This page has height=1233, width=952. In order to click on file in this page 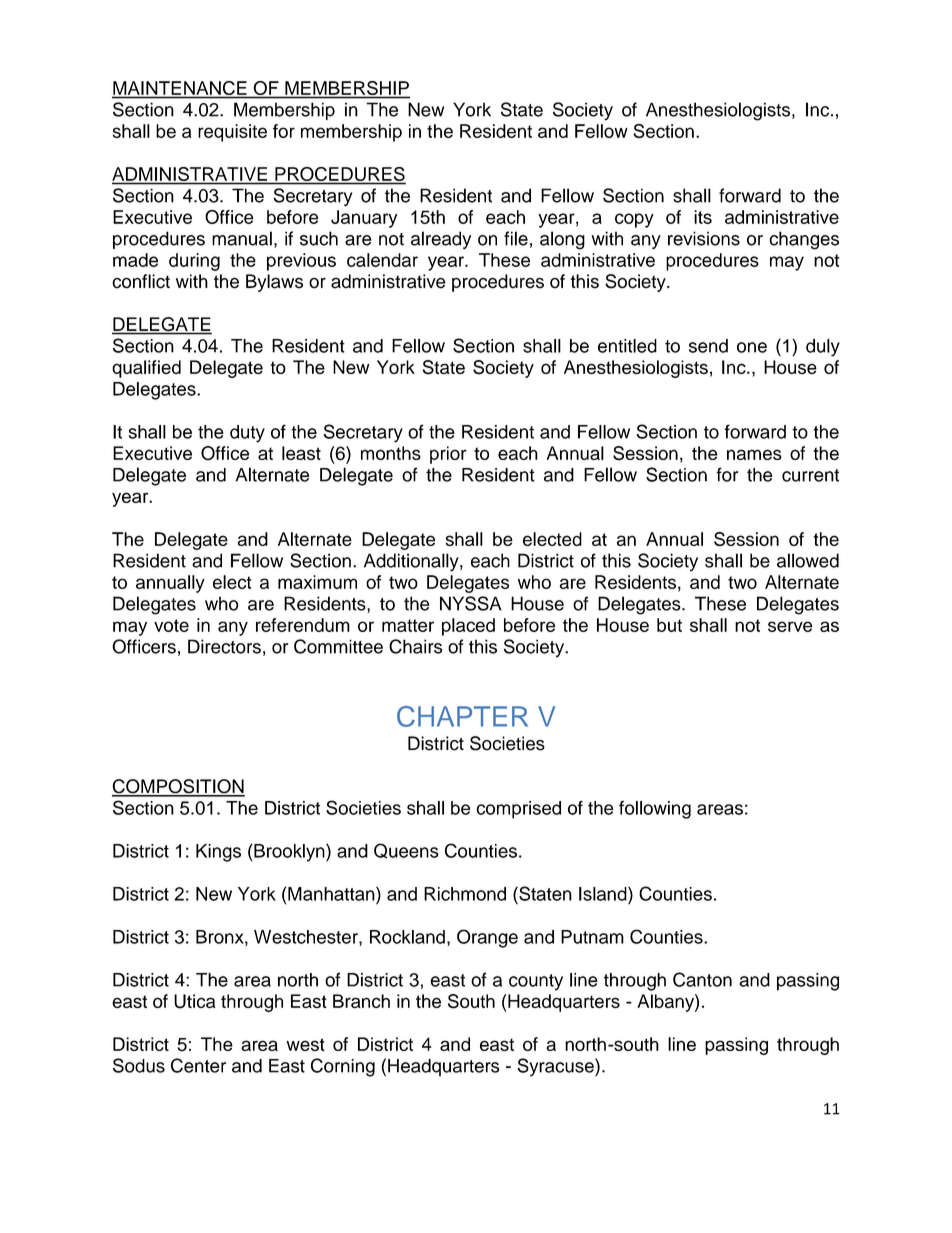, I will do `click(516, 238)`.
